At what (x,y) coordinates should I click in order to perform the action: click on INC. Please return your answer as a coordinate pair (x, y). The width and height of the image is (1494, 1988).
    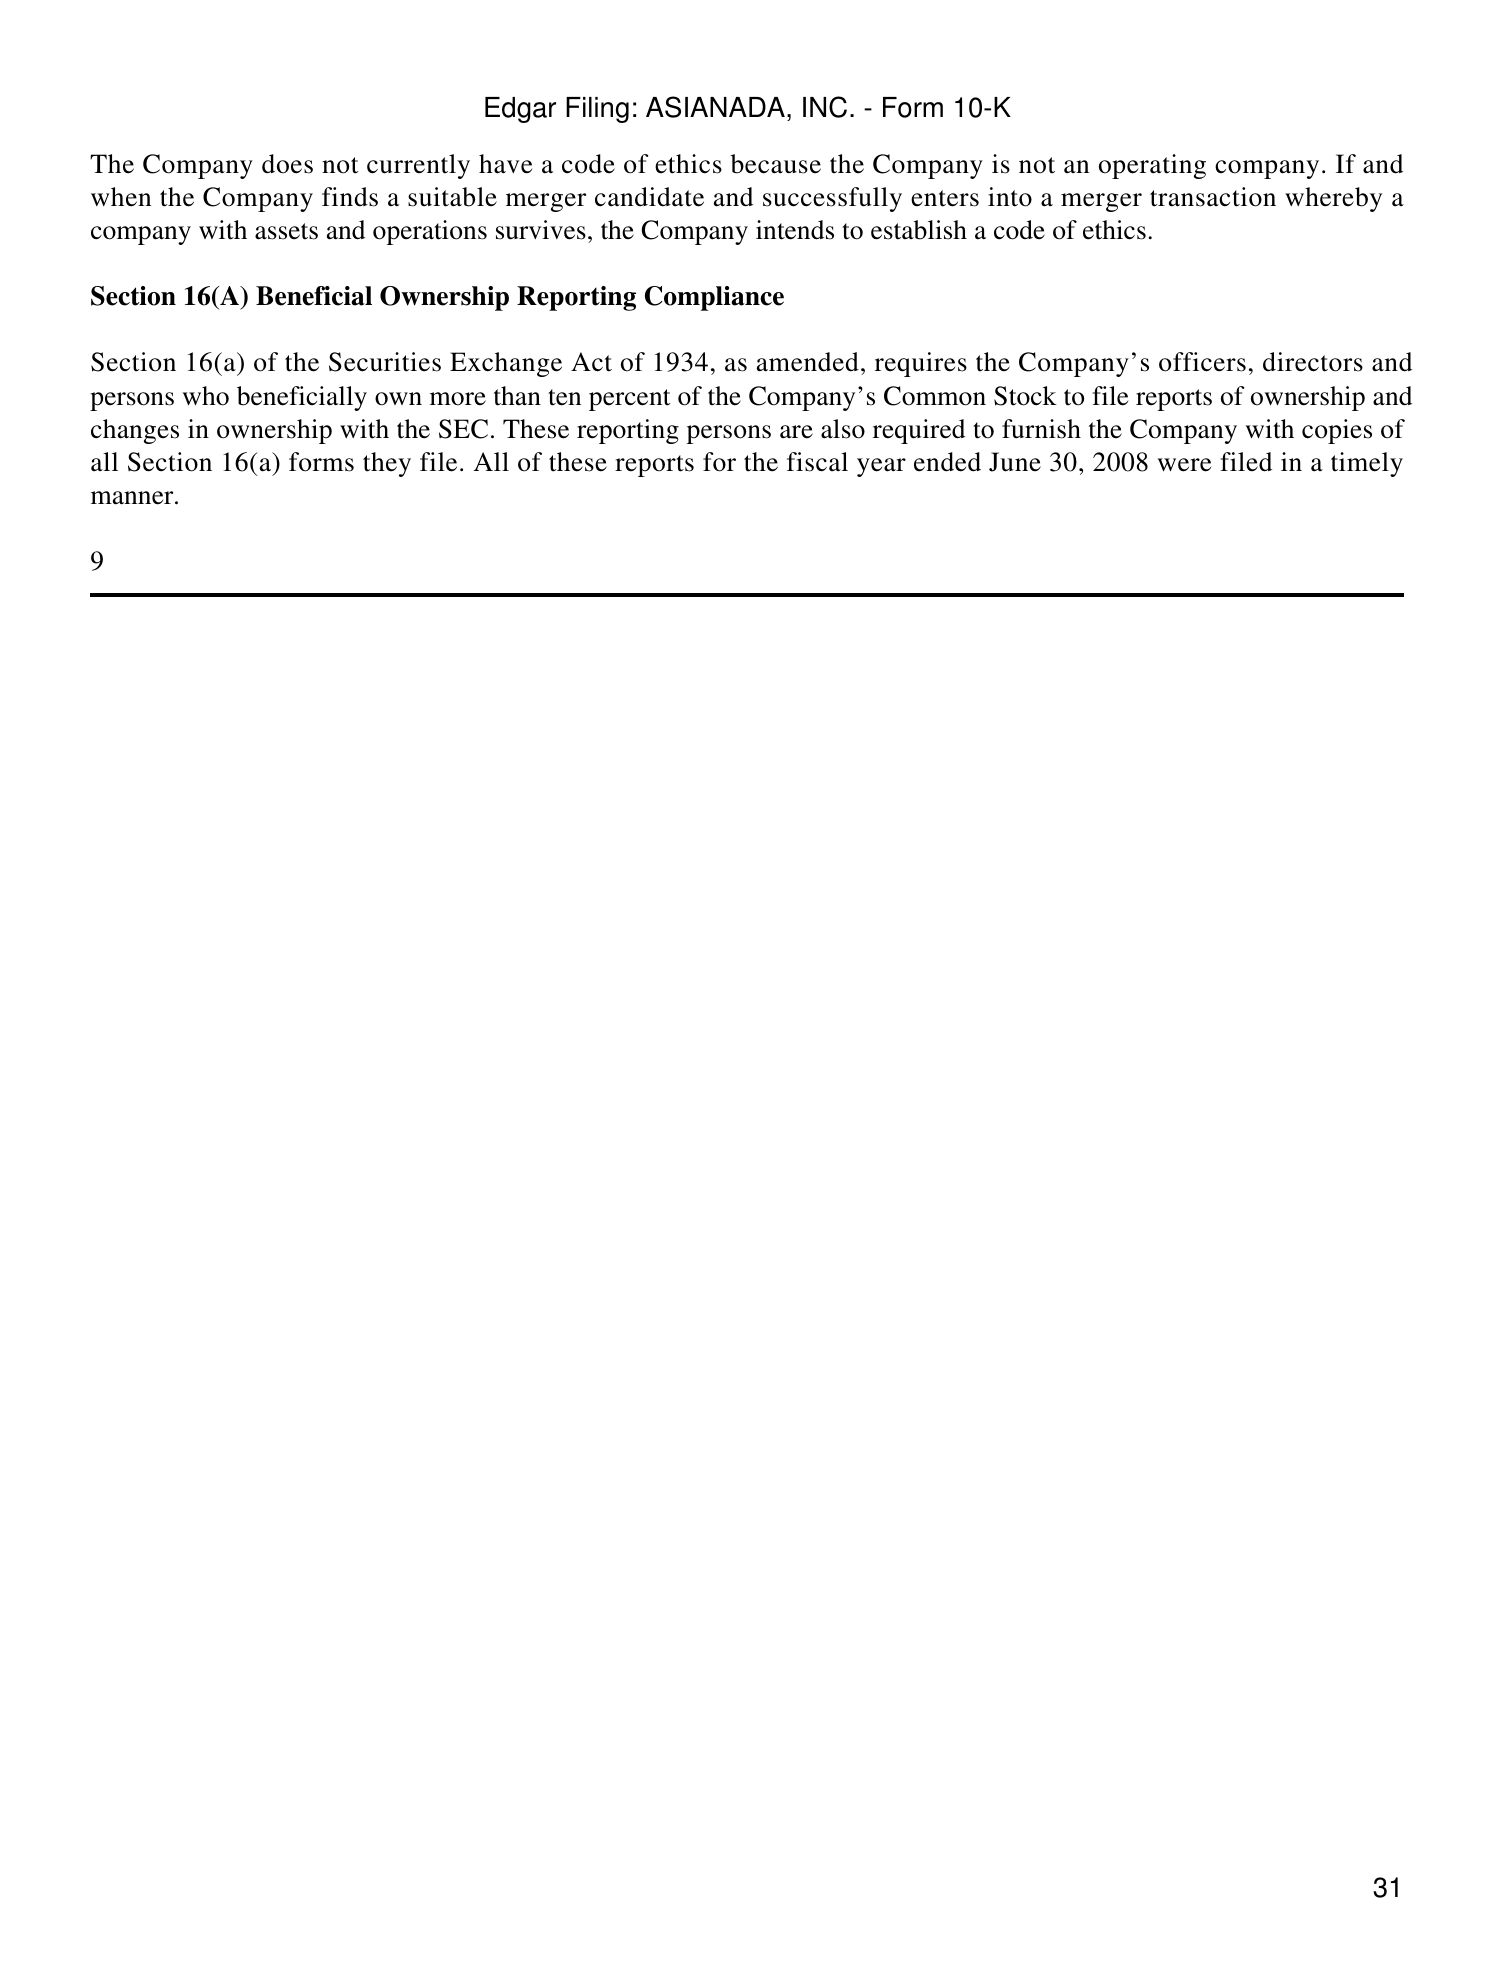
    Looking at the image, I should click on (825, 107).
